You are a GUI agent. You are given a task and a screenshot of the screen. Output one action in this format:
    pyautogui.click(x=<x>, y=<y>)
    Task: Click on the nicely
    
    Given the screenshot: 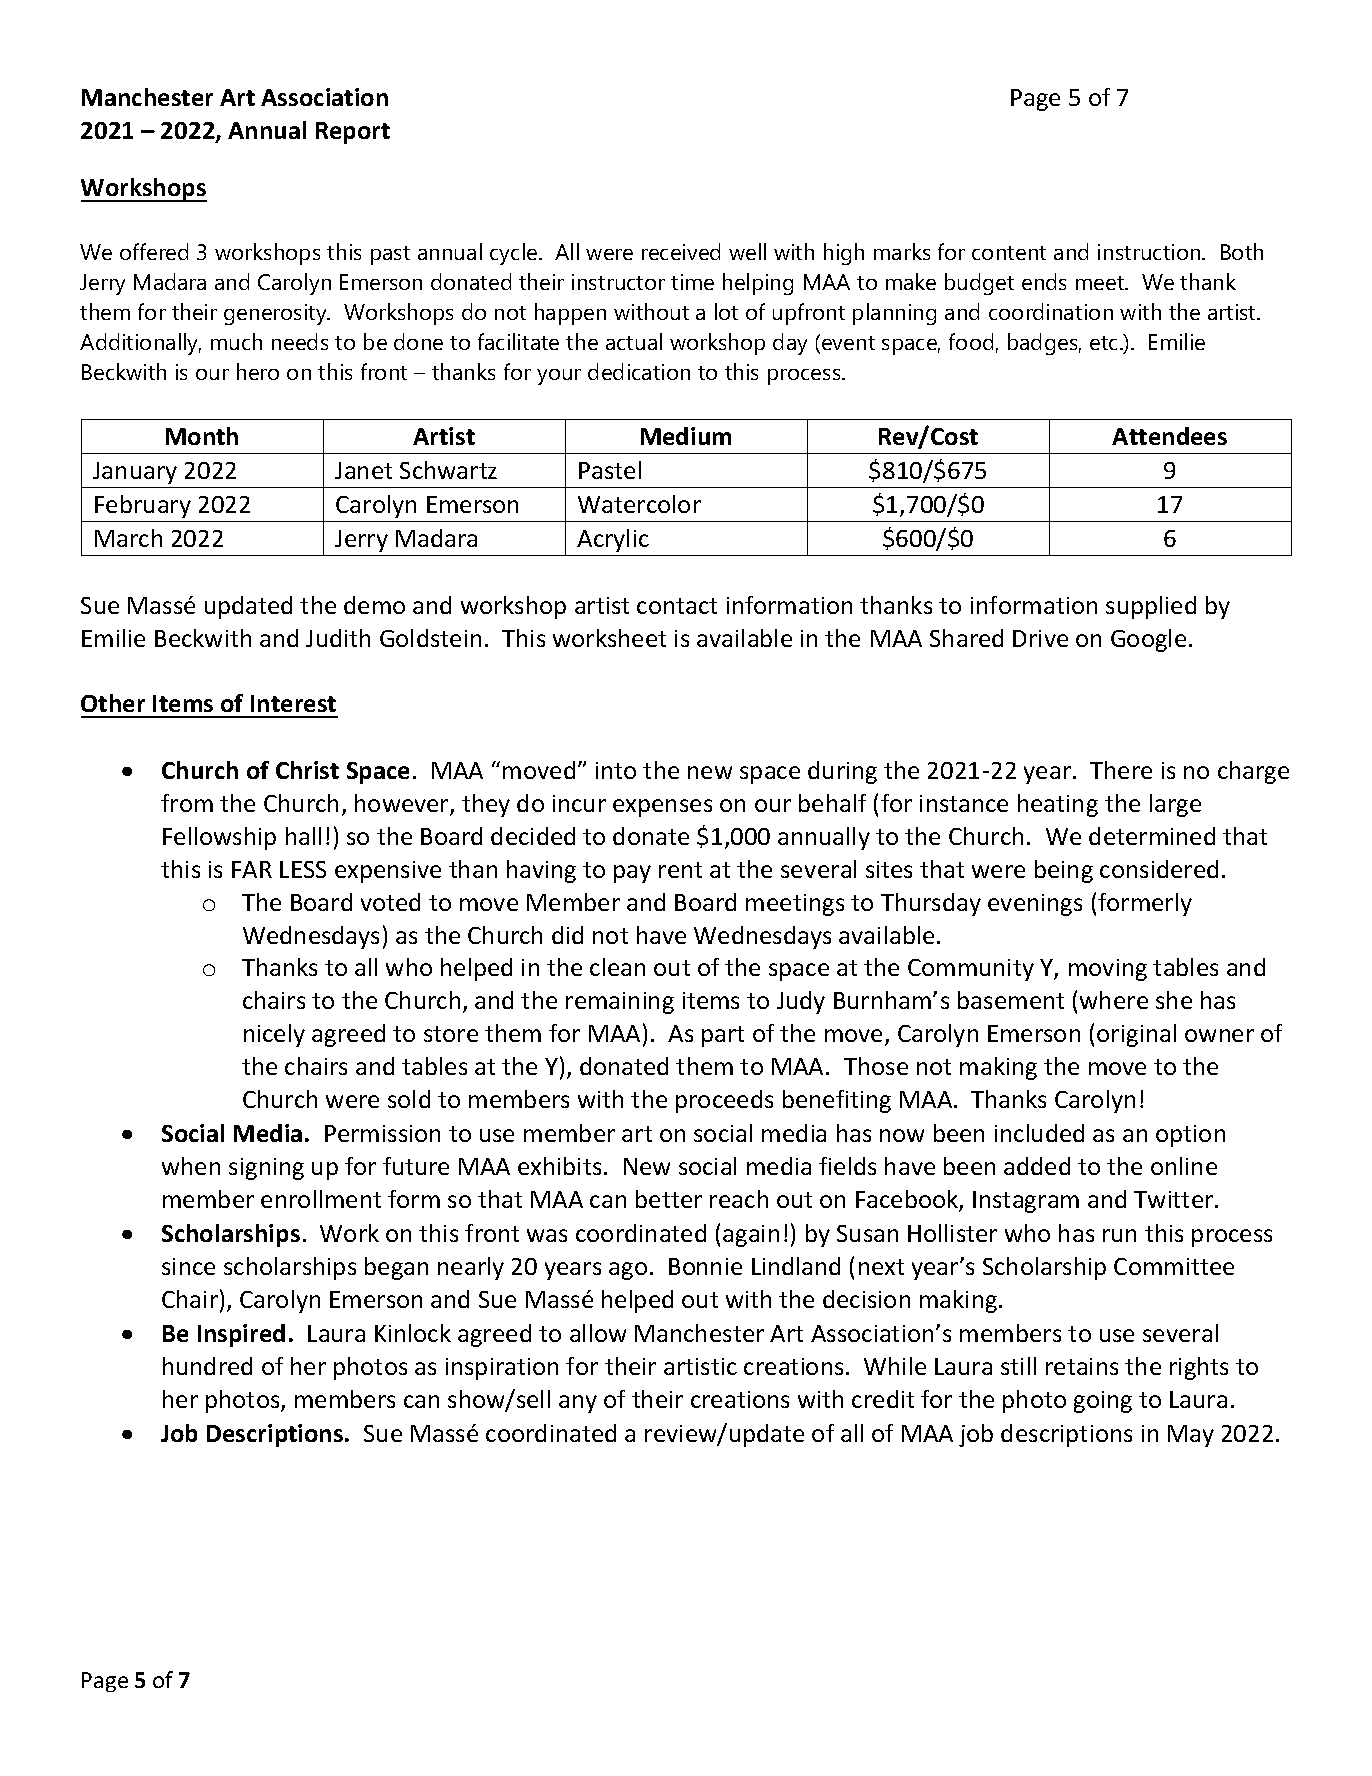 What is the action you would take?
    pyautogui.click(x=274, y=1035)
